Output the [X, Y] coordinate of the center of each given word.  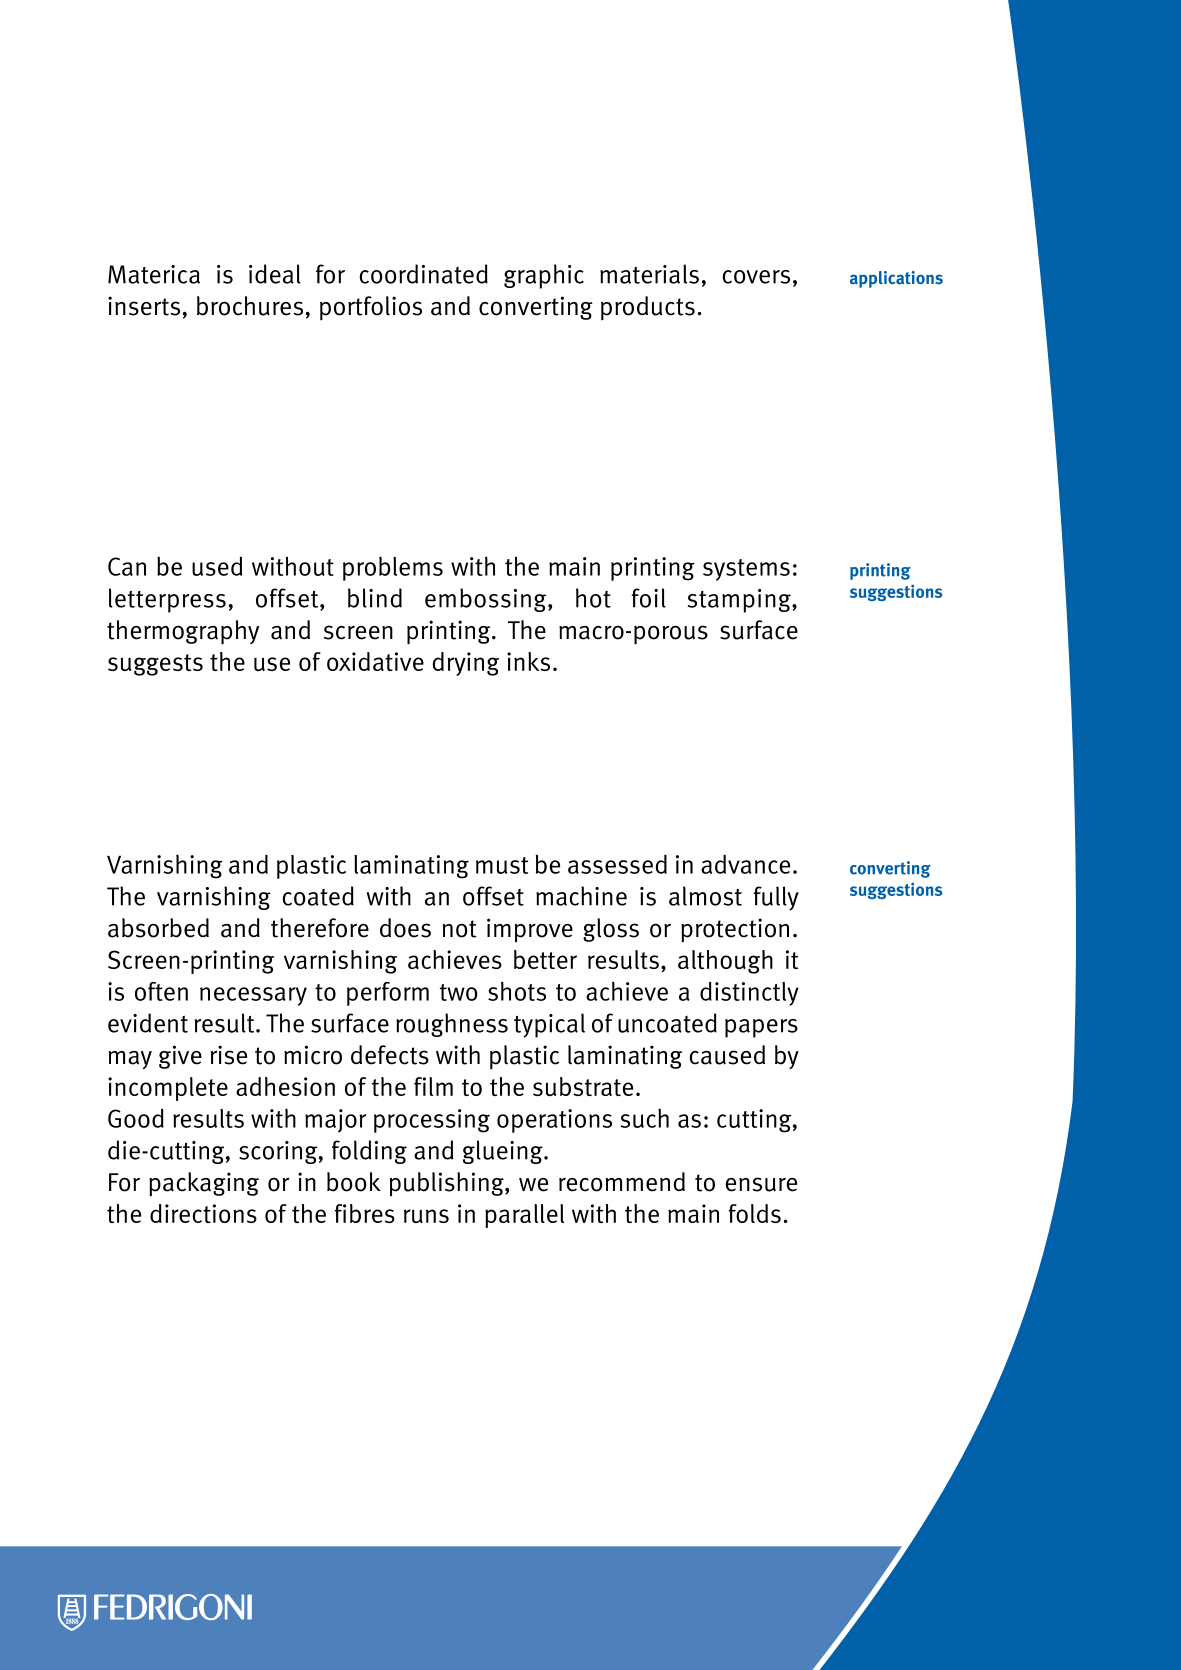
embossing [487, 600]
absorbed [158, 928]
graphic [544, 276]
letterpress [167, 600]
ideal [275, 274]
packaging [204, 1184]
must [502, 865]
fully [776, 898]
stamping [740, 601]
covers [756, 277]
